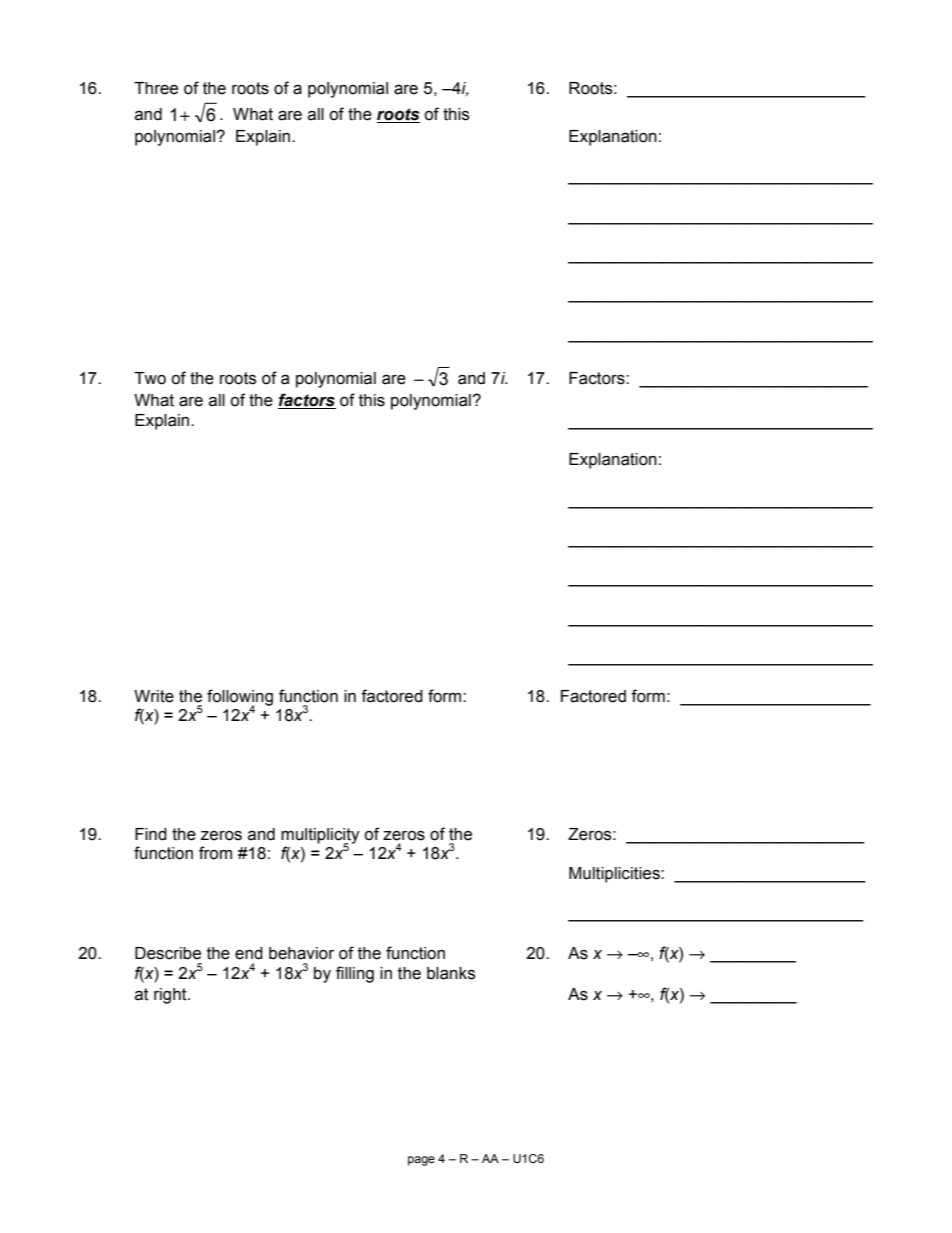  What do you see at coordinates (171, 996) in the screenshot?
I see `right` at bounding box center [171, 996].
